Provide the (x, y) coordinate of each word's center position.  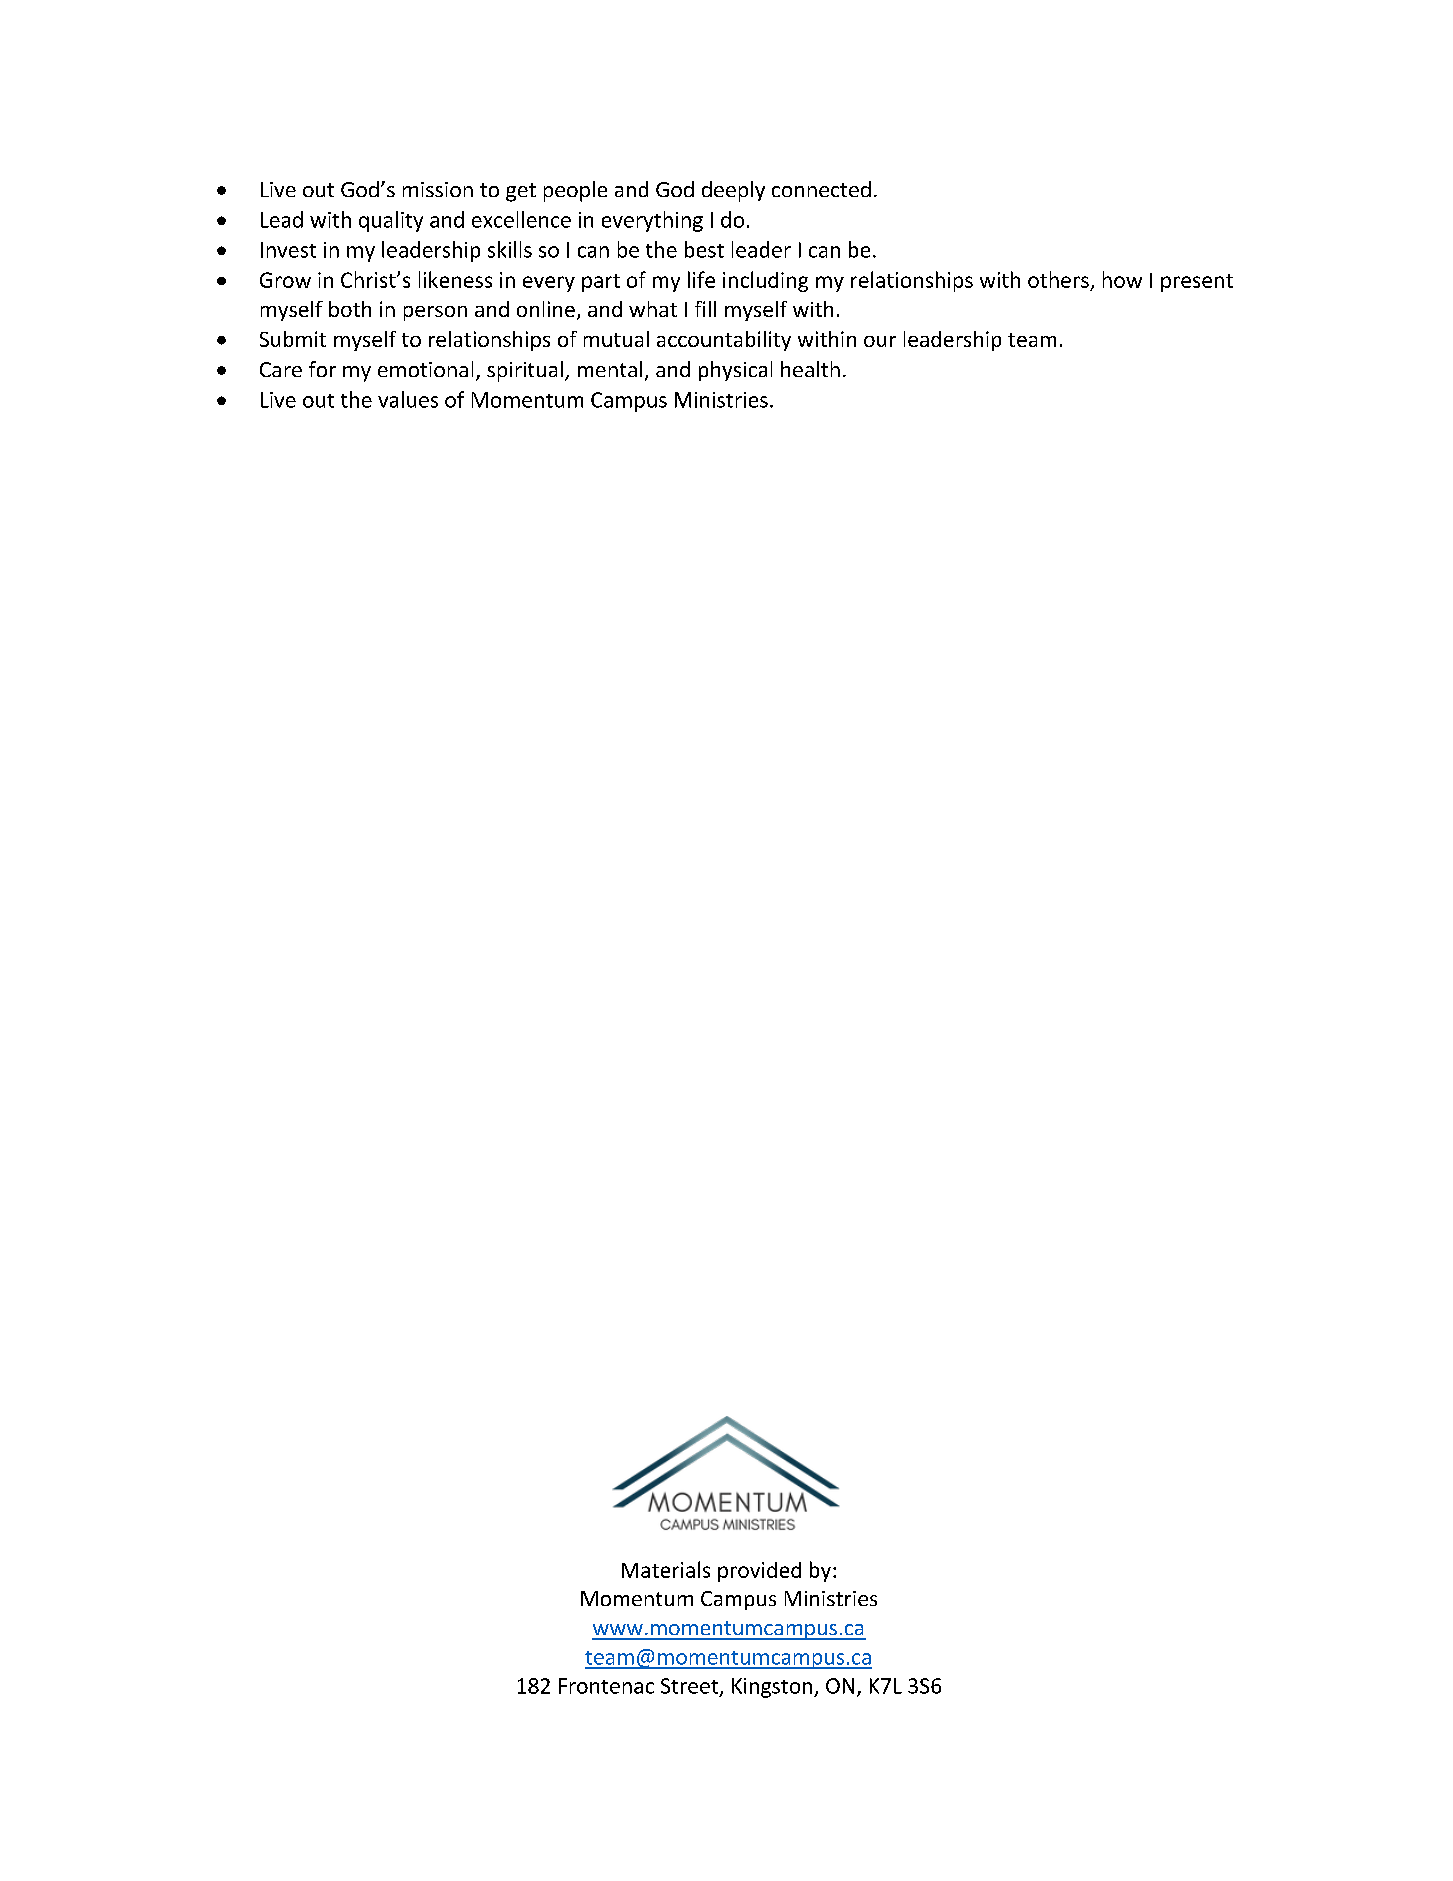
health (810, 369)
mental (610, 369)
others (1058, 279)
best (704, 249)
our (880, 341)
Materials (666, 1569)
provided (759, 1572)
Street (691, 1687)
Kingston (773, 1688)
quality (391, 221)
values (408, 399)
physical (735, 371)
